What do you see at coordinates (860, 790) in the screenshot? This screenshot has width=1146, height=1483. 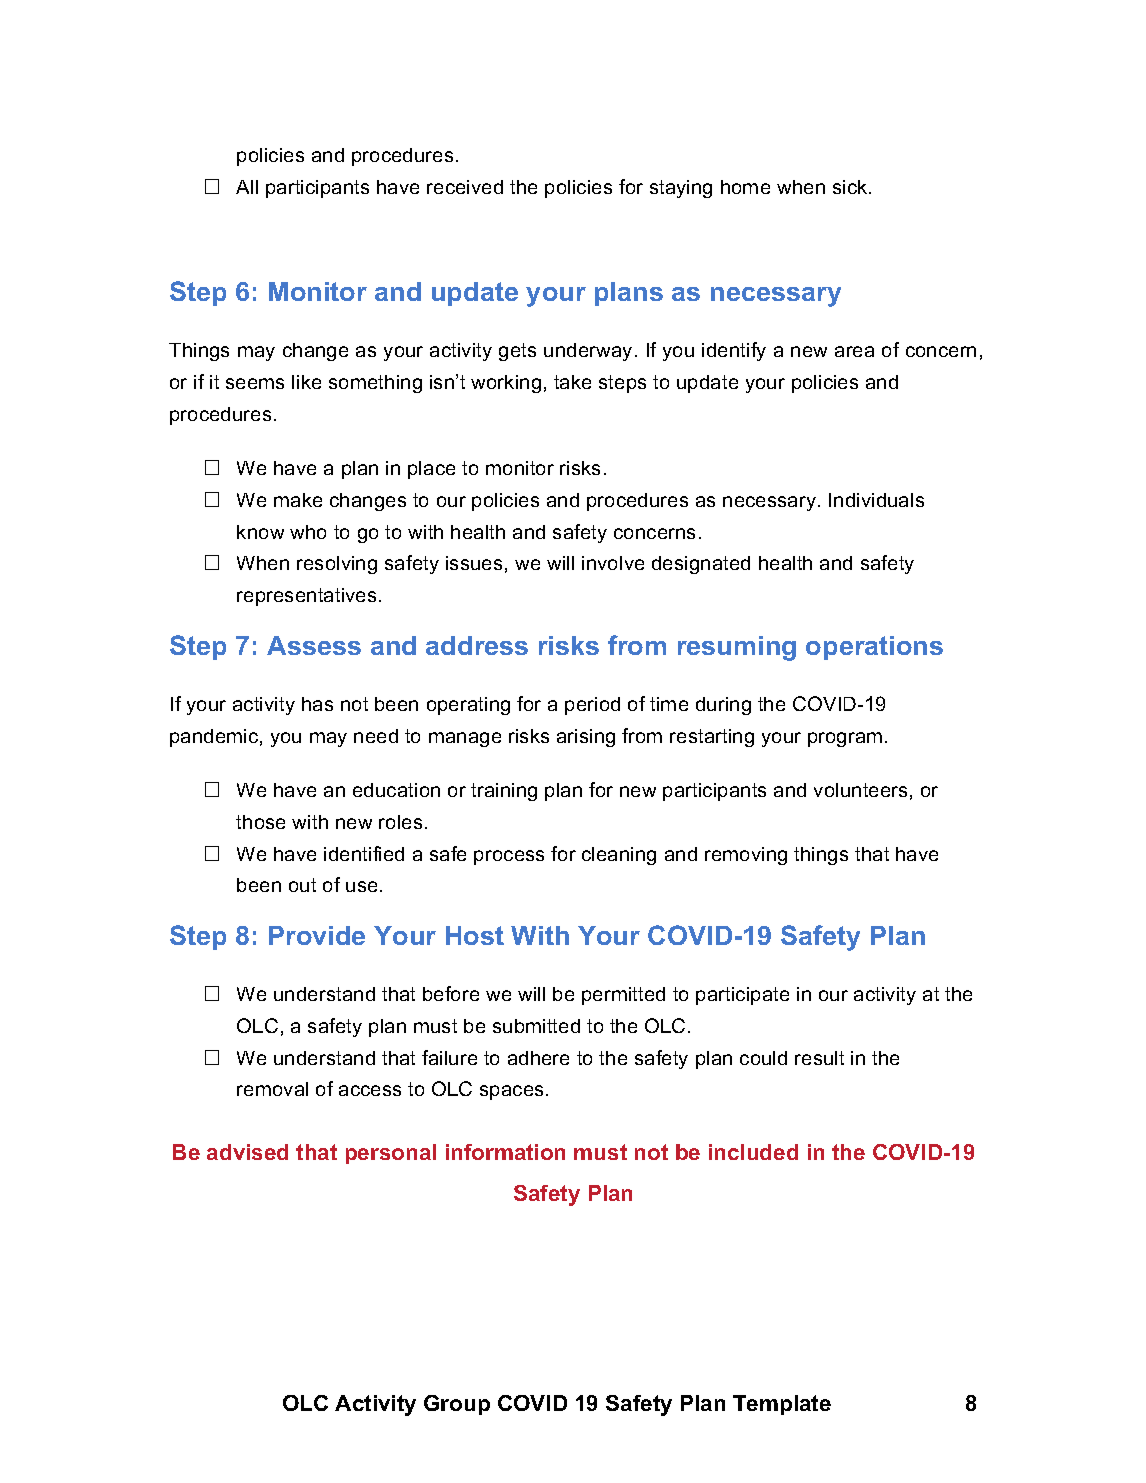 I see `volunteers` at bounding box center [860, 790].
